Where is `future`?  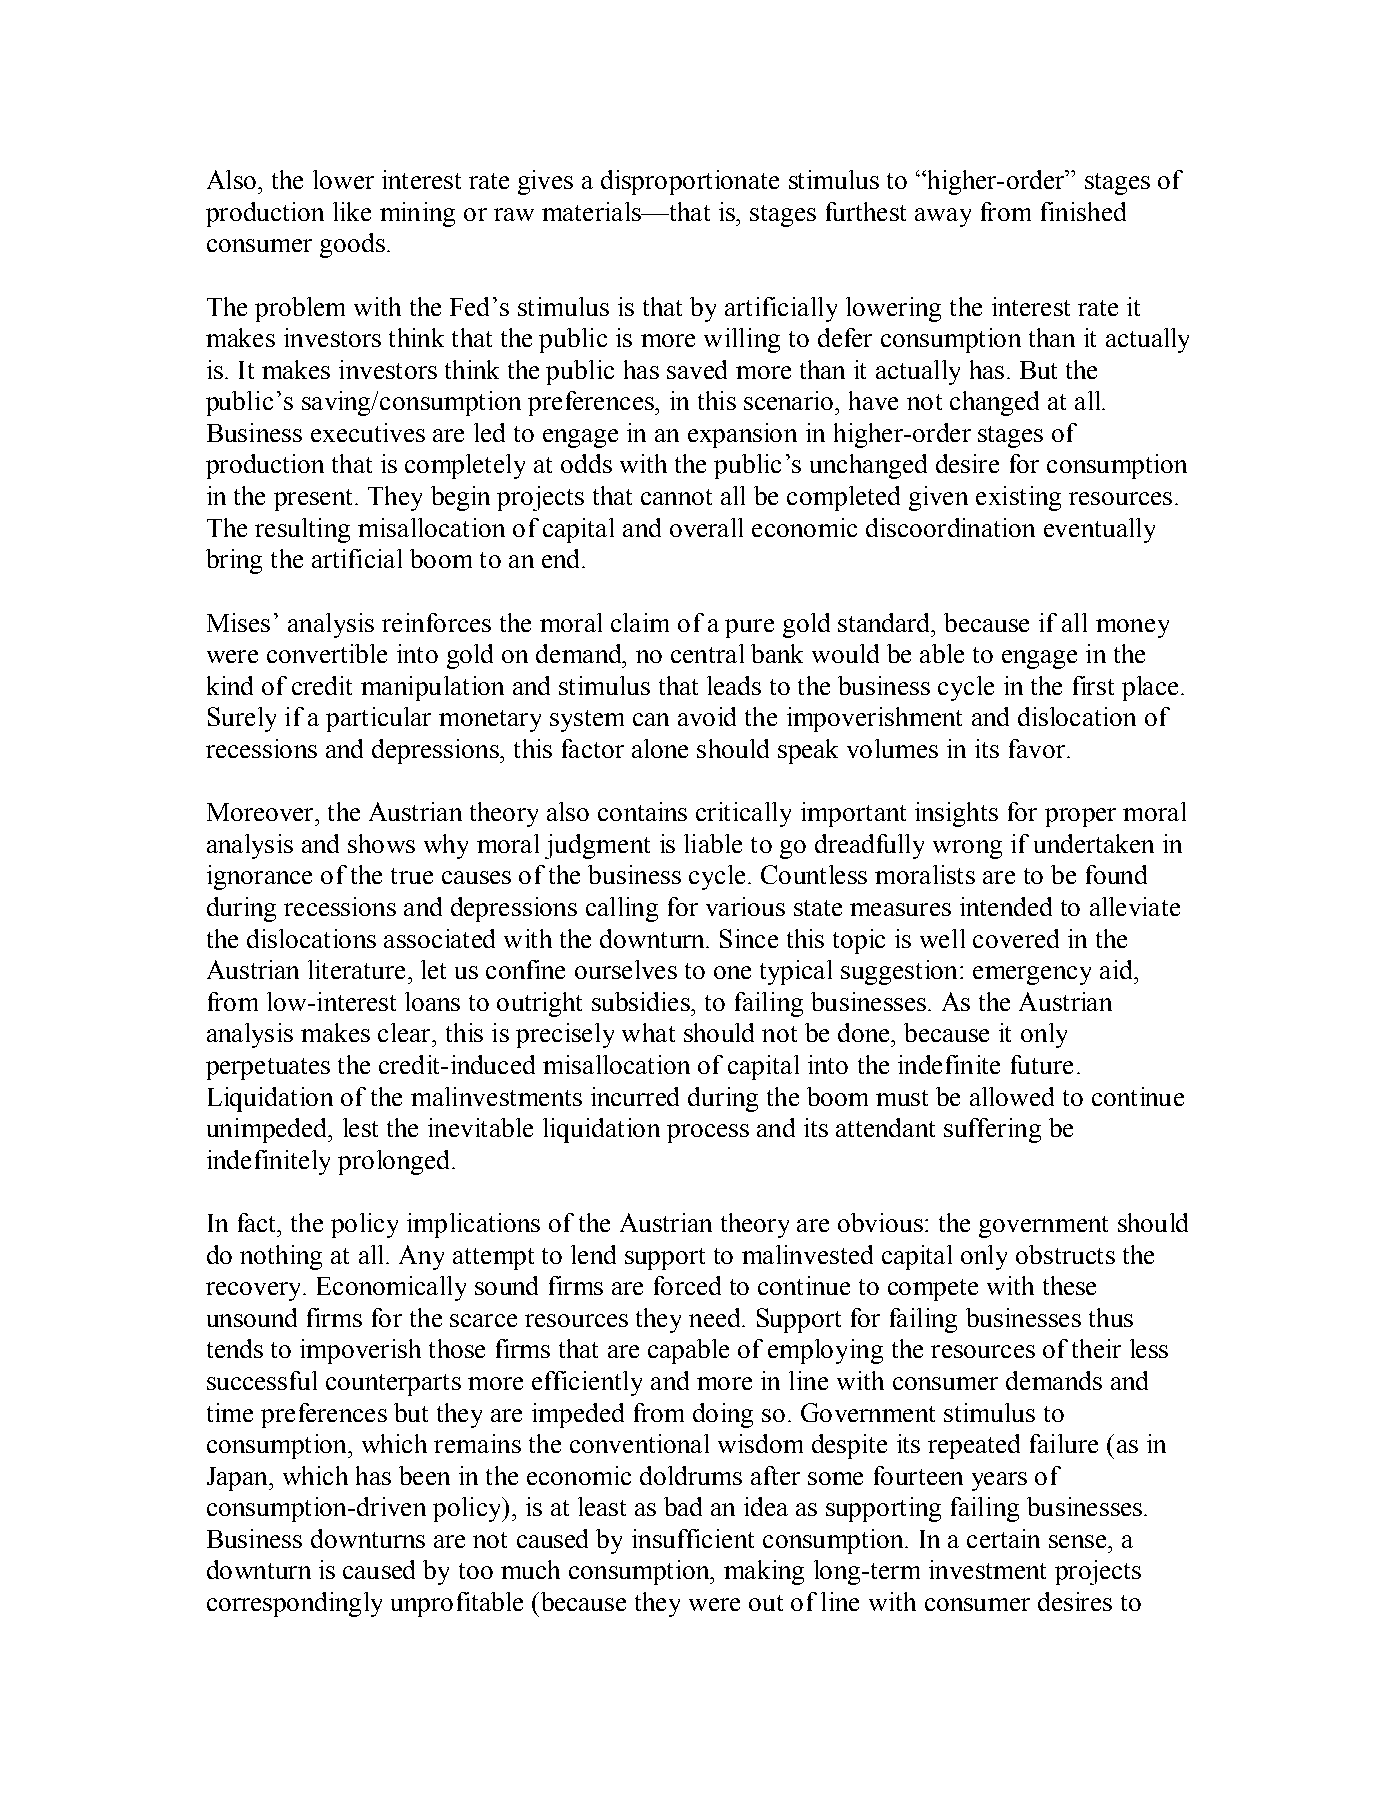 future is located at coordinates (1042, 1064).
